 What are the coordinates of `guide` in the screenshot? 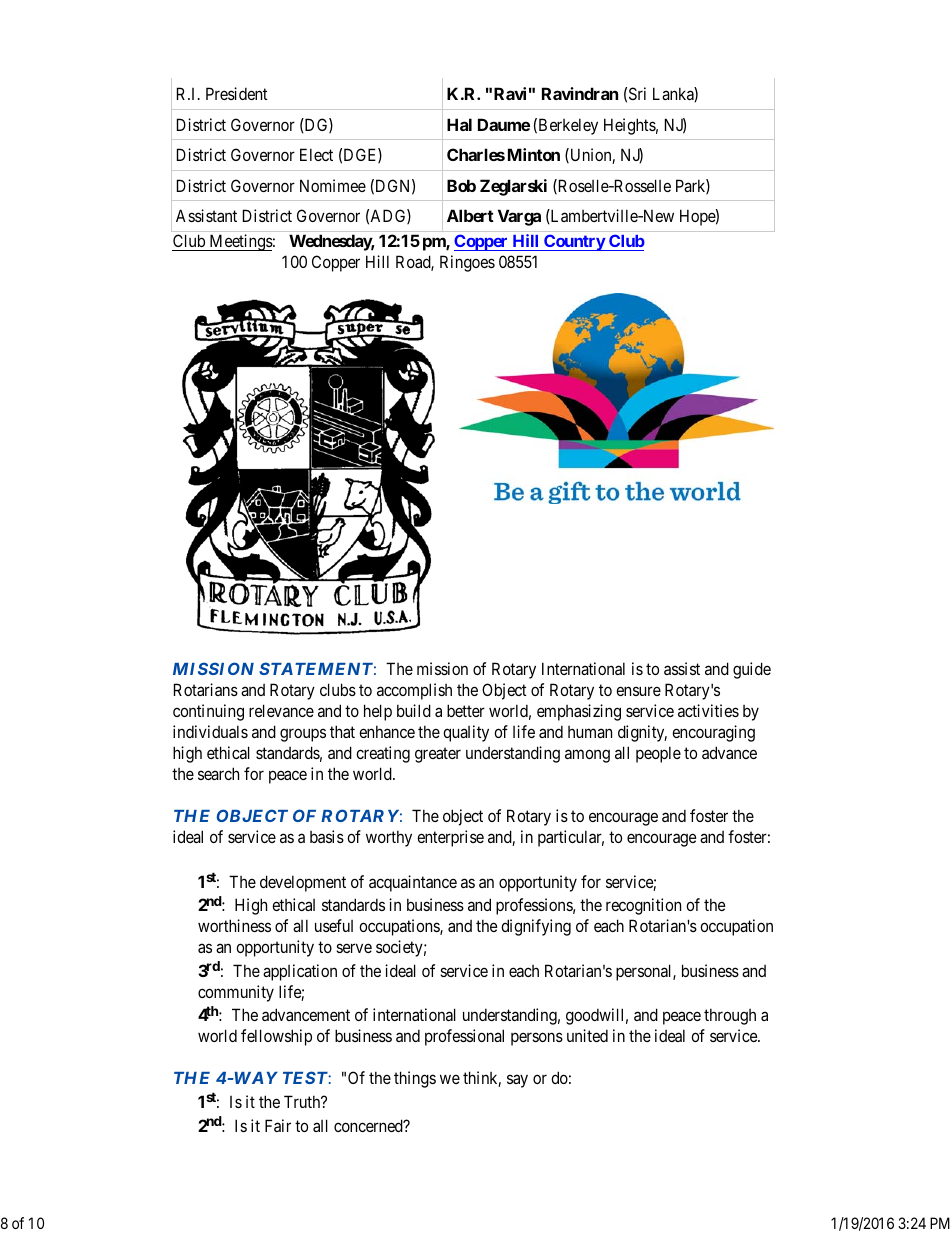 It's located at (752, 670).
